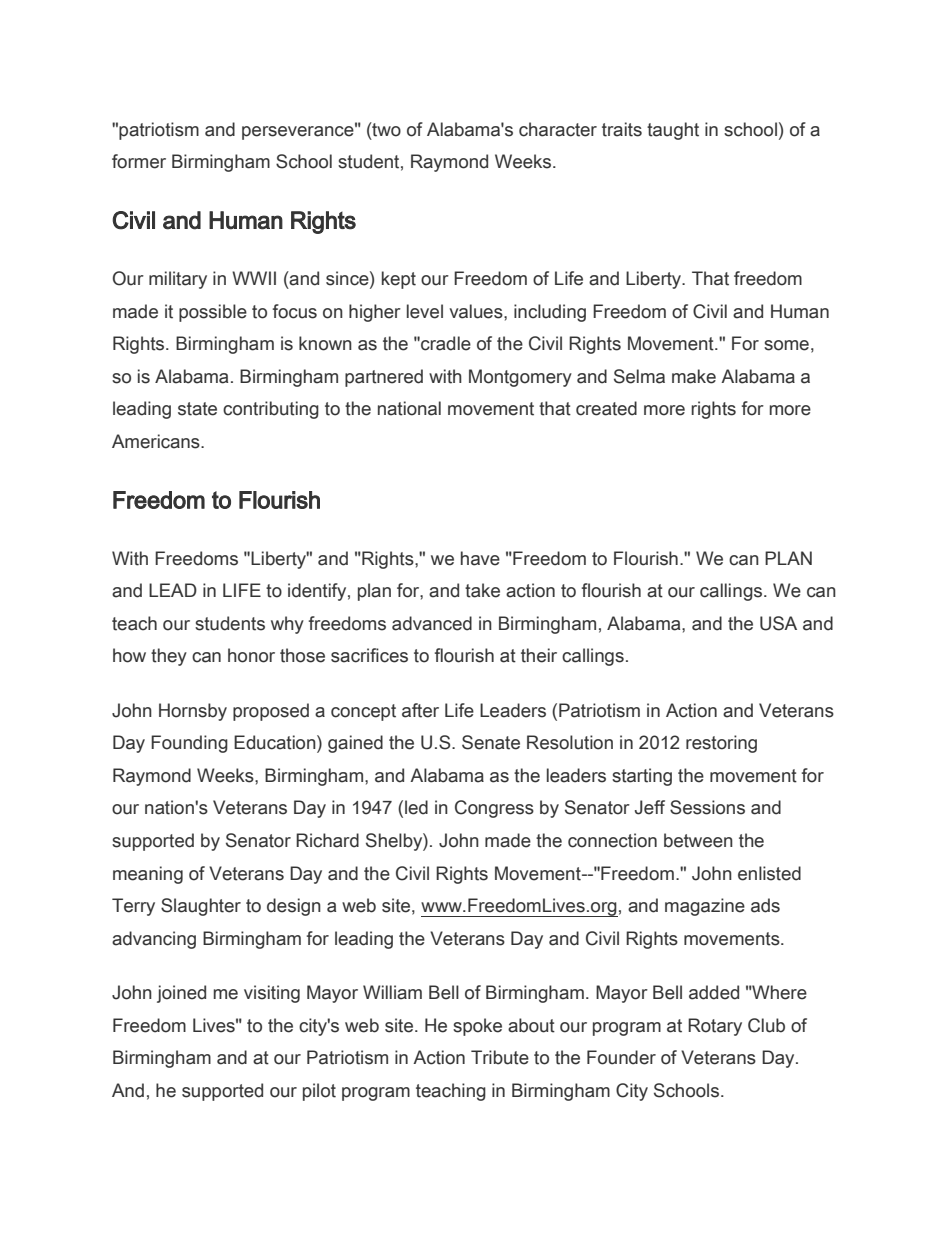 The height and width of the screenshot is (1233, 952). Describe the element at coordinates (778, 623) in the screenshot. I see `USA` at that location.
